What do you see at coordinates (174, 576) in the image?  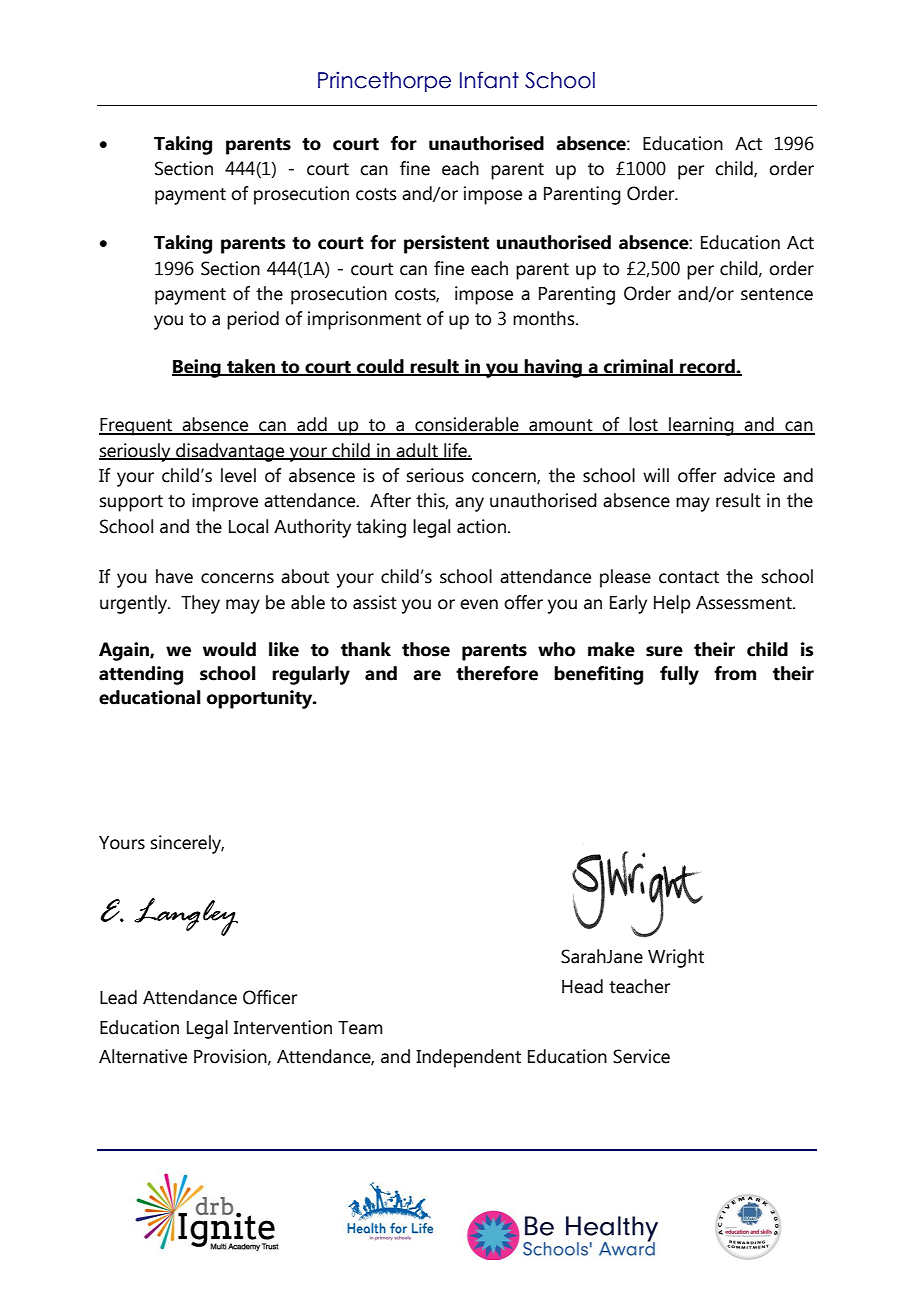 I see `have` at bounding box center [174, 576].
